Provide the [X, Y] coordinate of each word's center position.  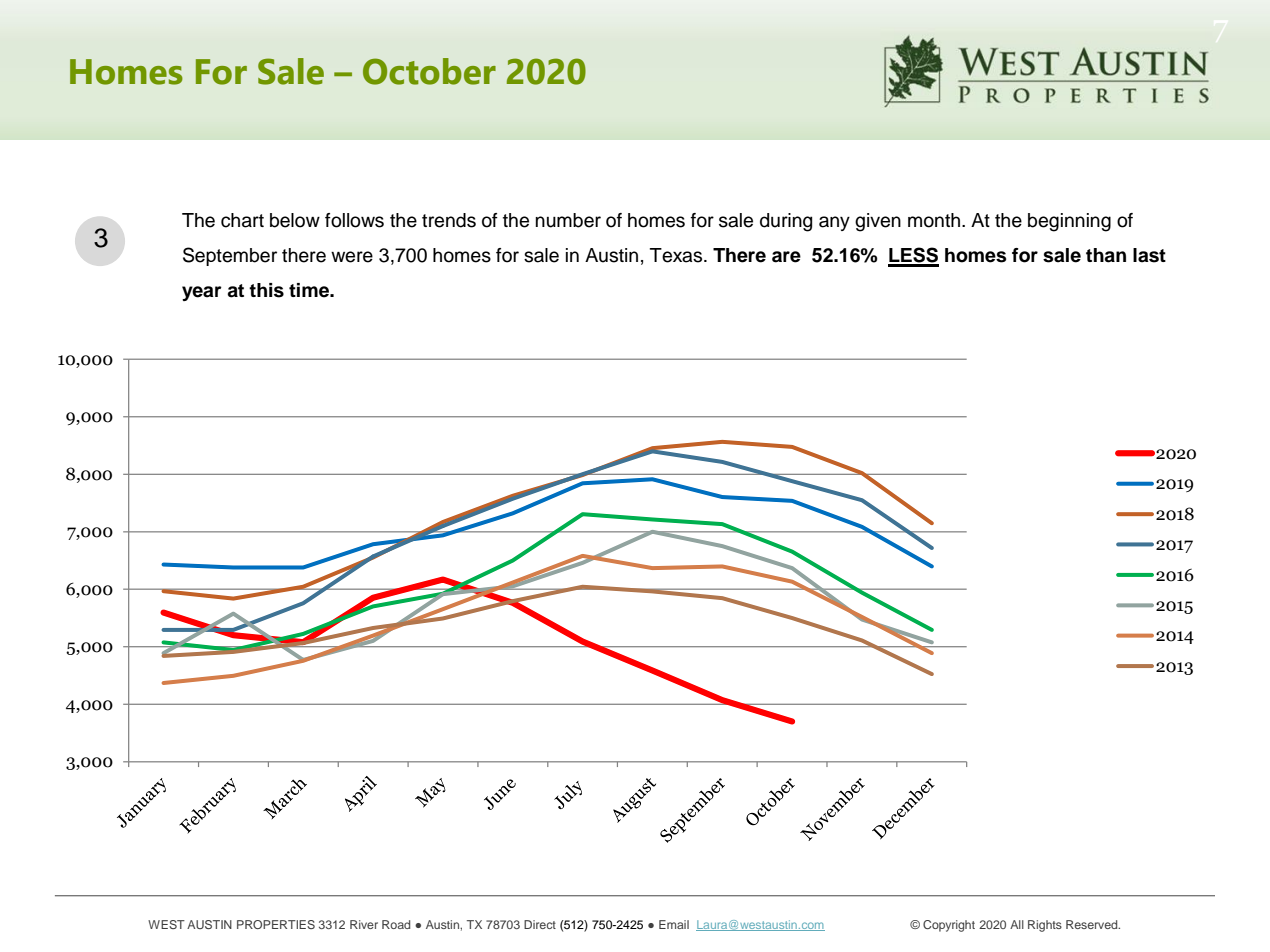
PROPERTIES [276, 924]
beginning [1069, 222]
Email [674, 924]
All [1017, 924]
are [786, 257]
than [1106, 255]
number [568, 220]
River [364, 924]
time [310, 290]
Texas [677, 255]
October [429, 71]
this [266, 290]
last [1149, 255]
